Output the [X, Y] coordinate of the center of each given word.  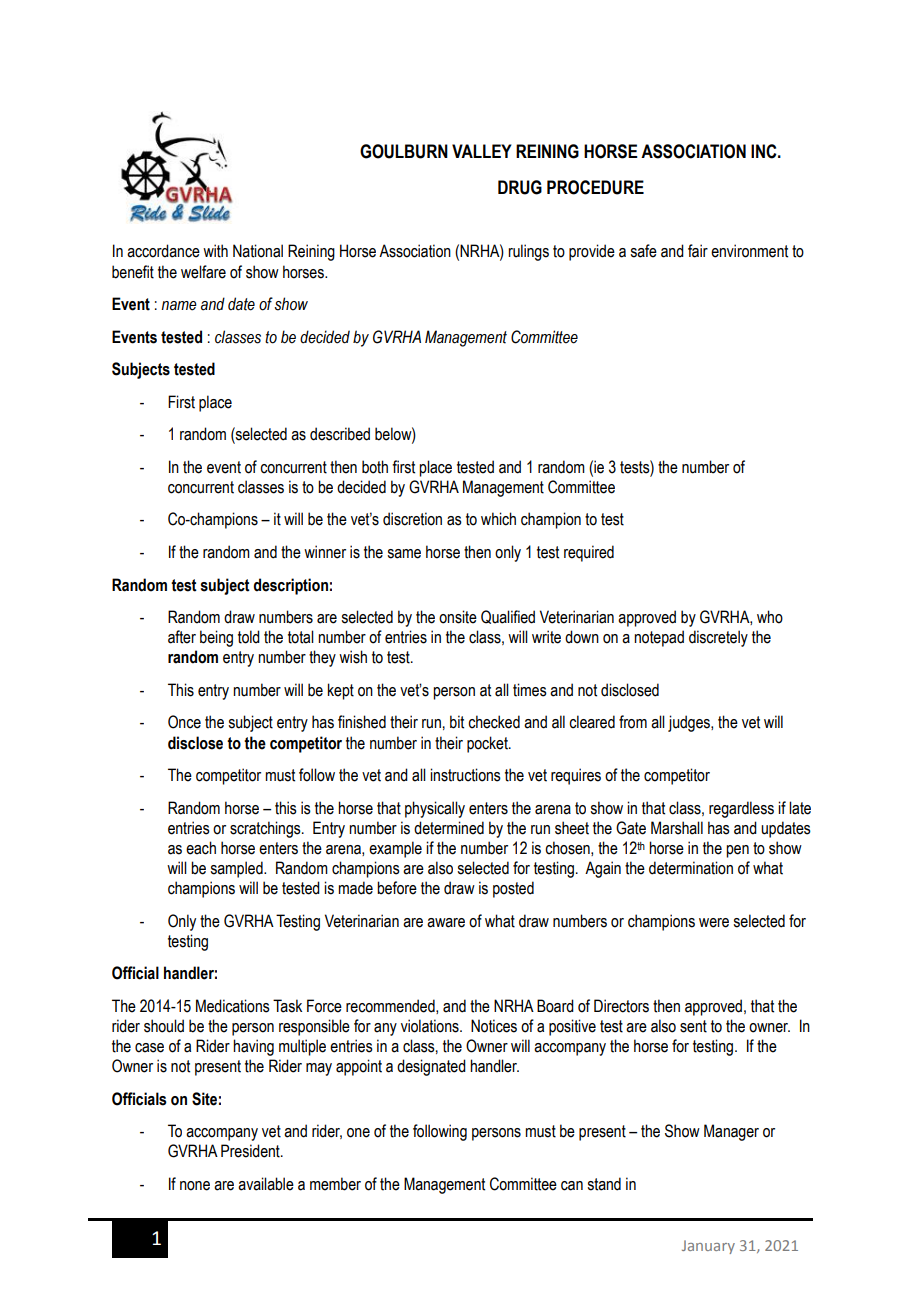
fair [698, 251]
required [589, 553]
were [714, 923]
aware [446, 923]
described [340, 434]
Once [184, 722]
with [215, 251]
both [375, 467]
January [708, 1247]
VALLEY [482, 151]
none [195, 1186]
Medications [233, 1006]
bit [457, 722]
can [572, 1186]
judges [690, 723]
